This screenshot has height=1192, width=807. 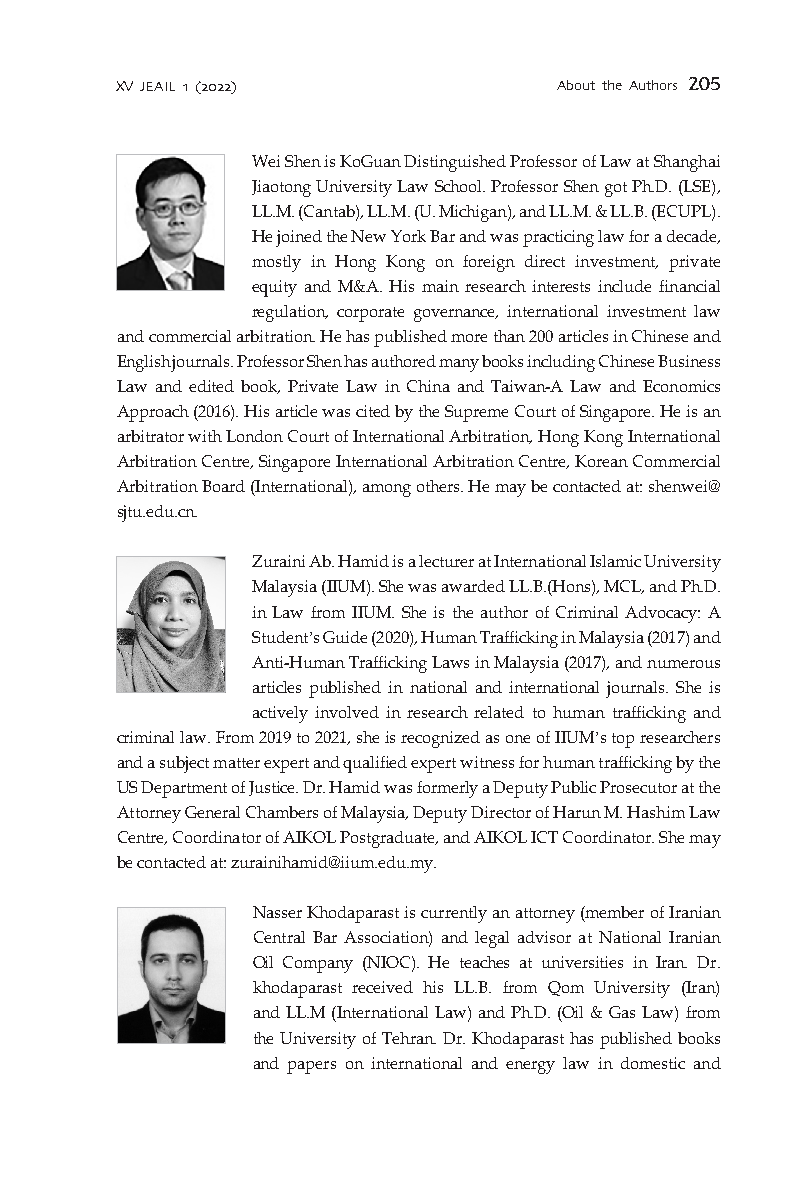 I want to click on About, so click(x=576, y=85).
